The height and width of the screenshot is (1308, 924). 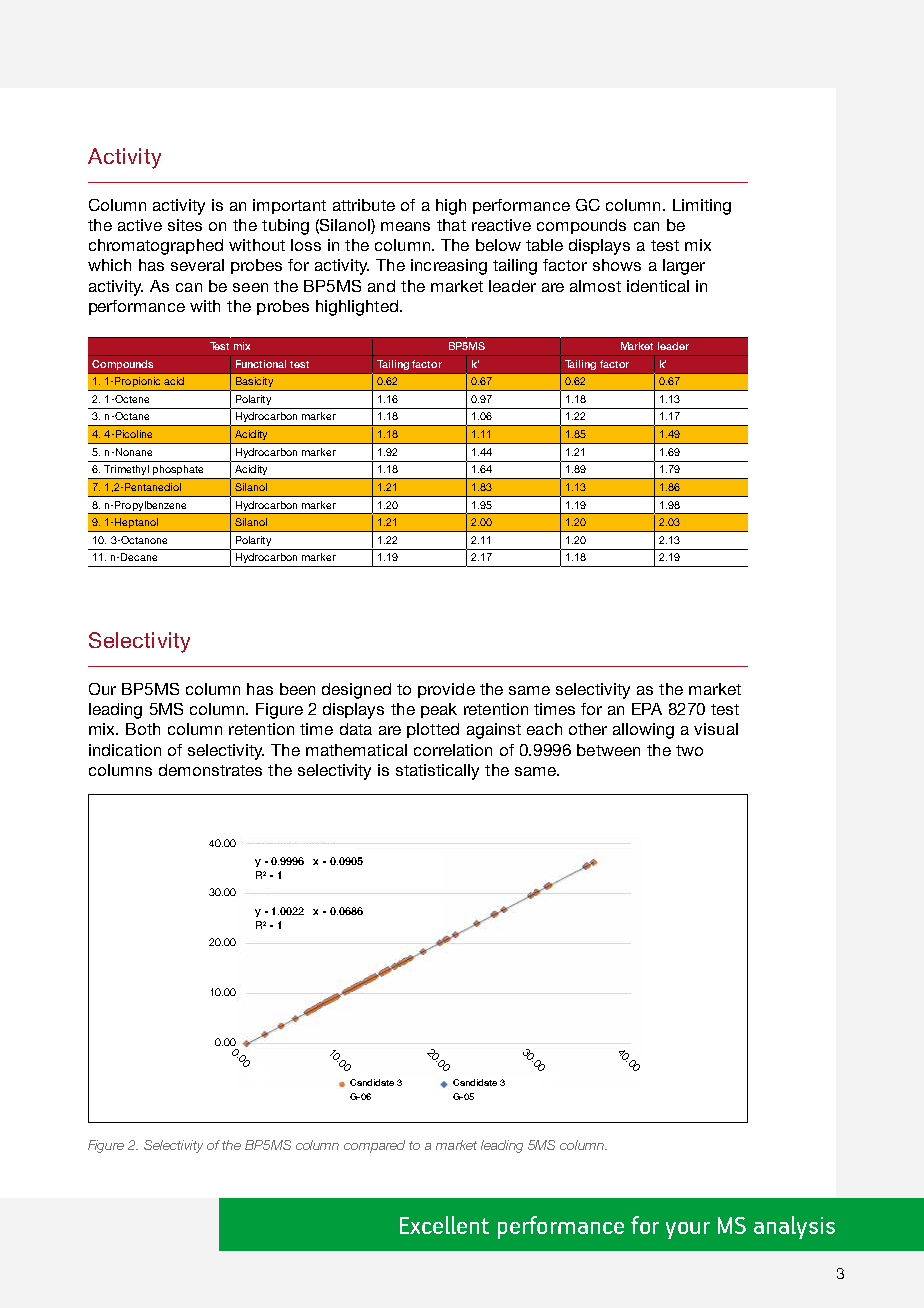 I want to click on sites, so click(x=185, y=225).
